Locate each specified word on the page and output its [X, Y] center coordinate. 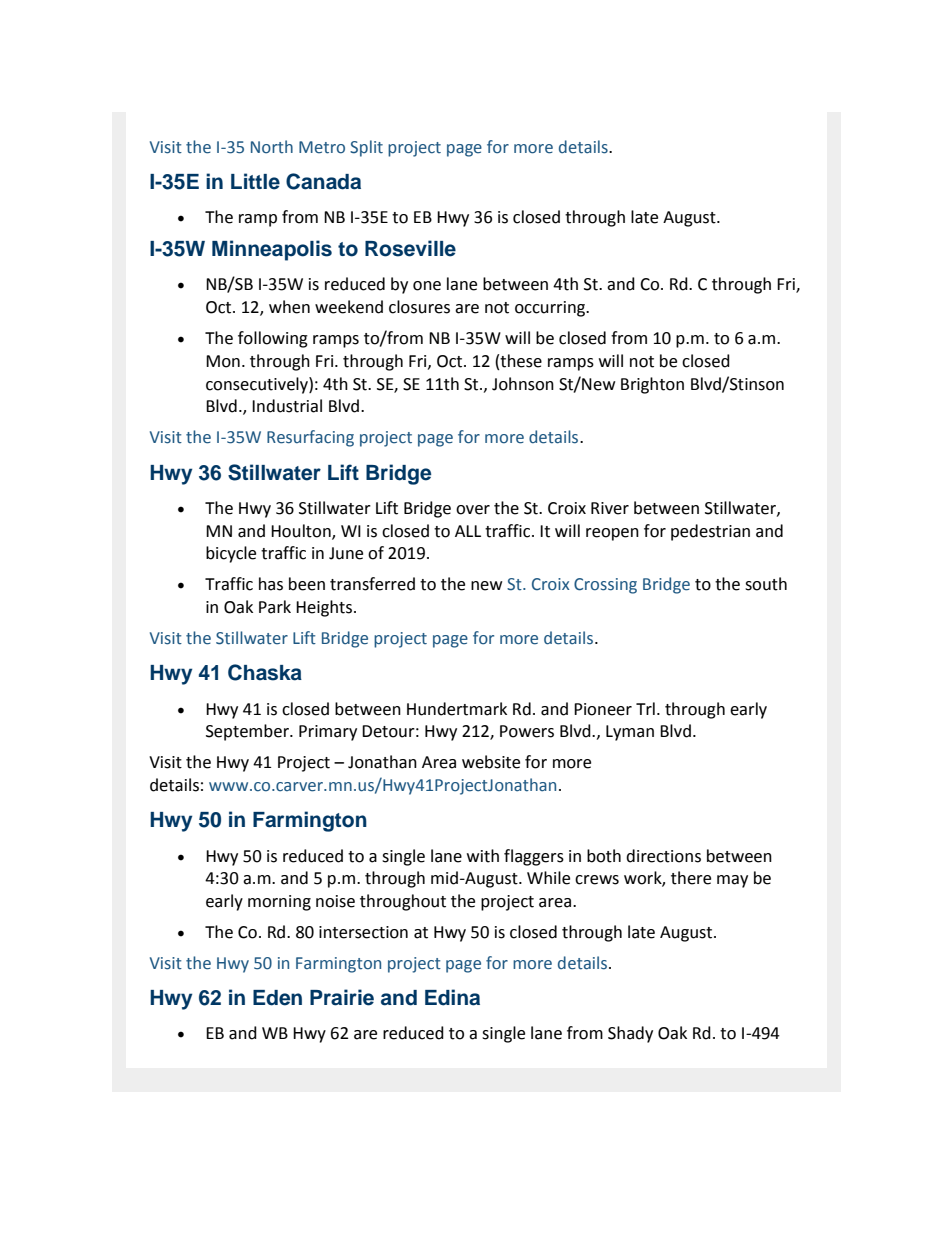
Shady [630, 1034]
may [732, 881]
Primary [328, 733]
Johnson [523, 384]
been [307, 584]
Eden [277, 998]
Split [366, 148]
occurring [551, 309]
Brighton [652, 385]
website [491, 762]
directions [663, 856]
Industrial [287, 406]
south [766, 584]
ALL [468, 531]
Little [255, 181]
